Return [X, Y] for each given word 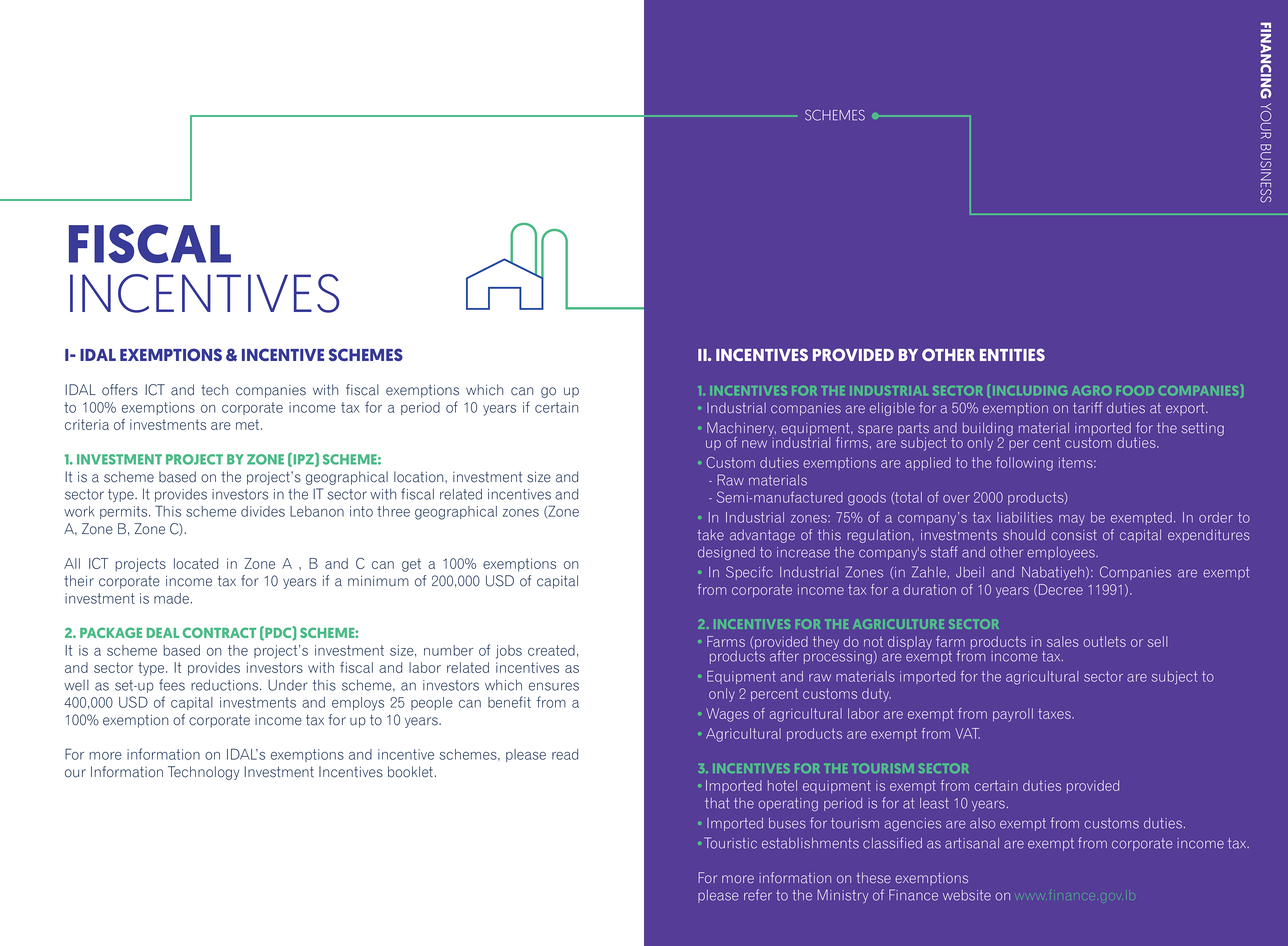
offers [120, 390]
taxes [1055, 714]
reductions [226, 685]
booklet [410, 772]
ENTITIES [1012, 354]
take [711, 534]
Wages [727, 715]
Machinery [741, 430]
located [196, 563]
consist [1074, 535]
